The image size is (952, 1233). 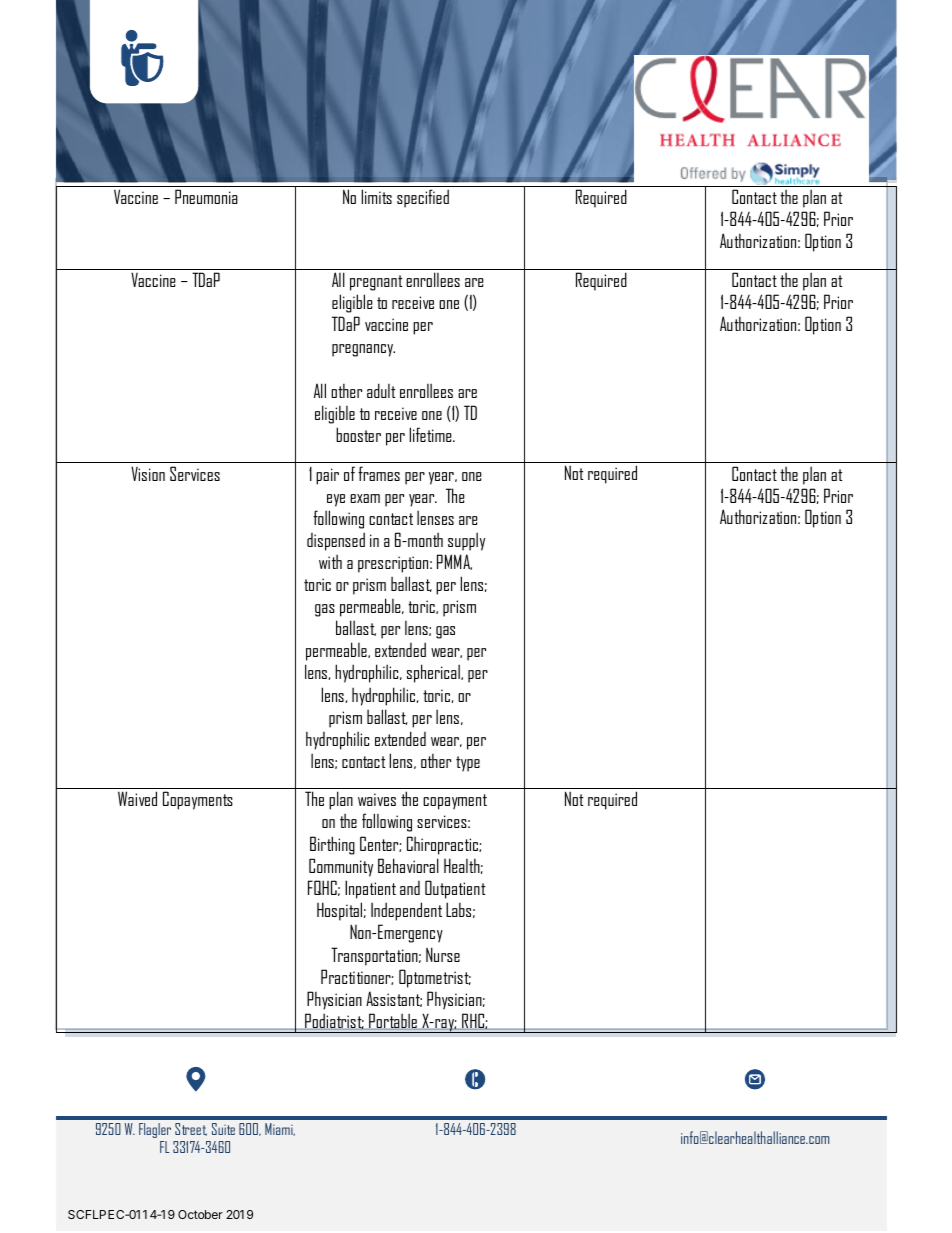 What do you see at coordinates (443, 845) in the page?
I see `Chiropractic` at bounding box center [443, 845].
